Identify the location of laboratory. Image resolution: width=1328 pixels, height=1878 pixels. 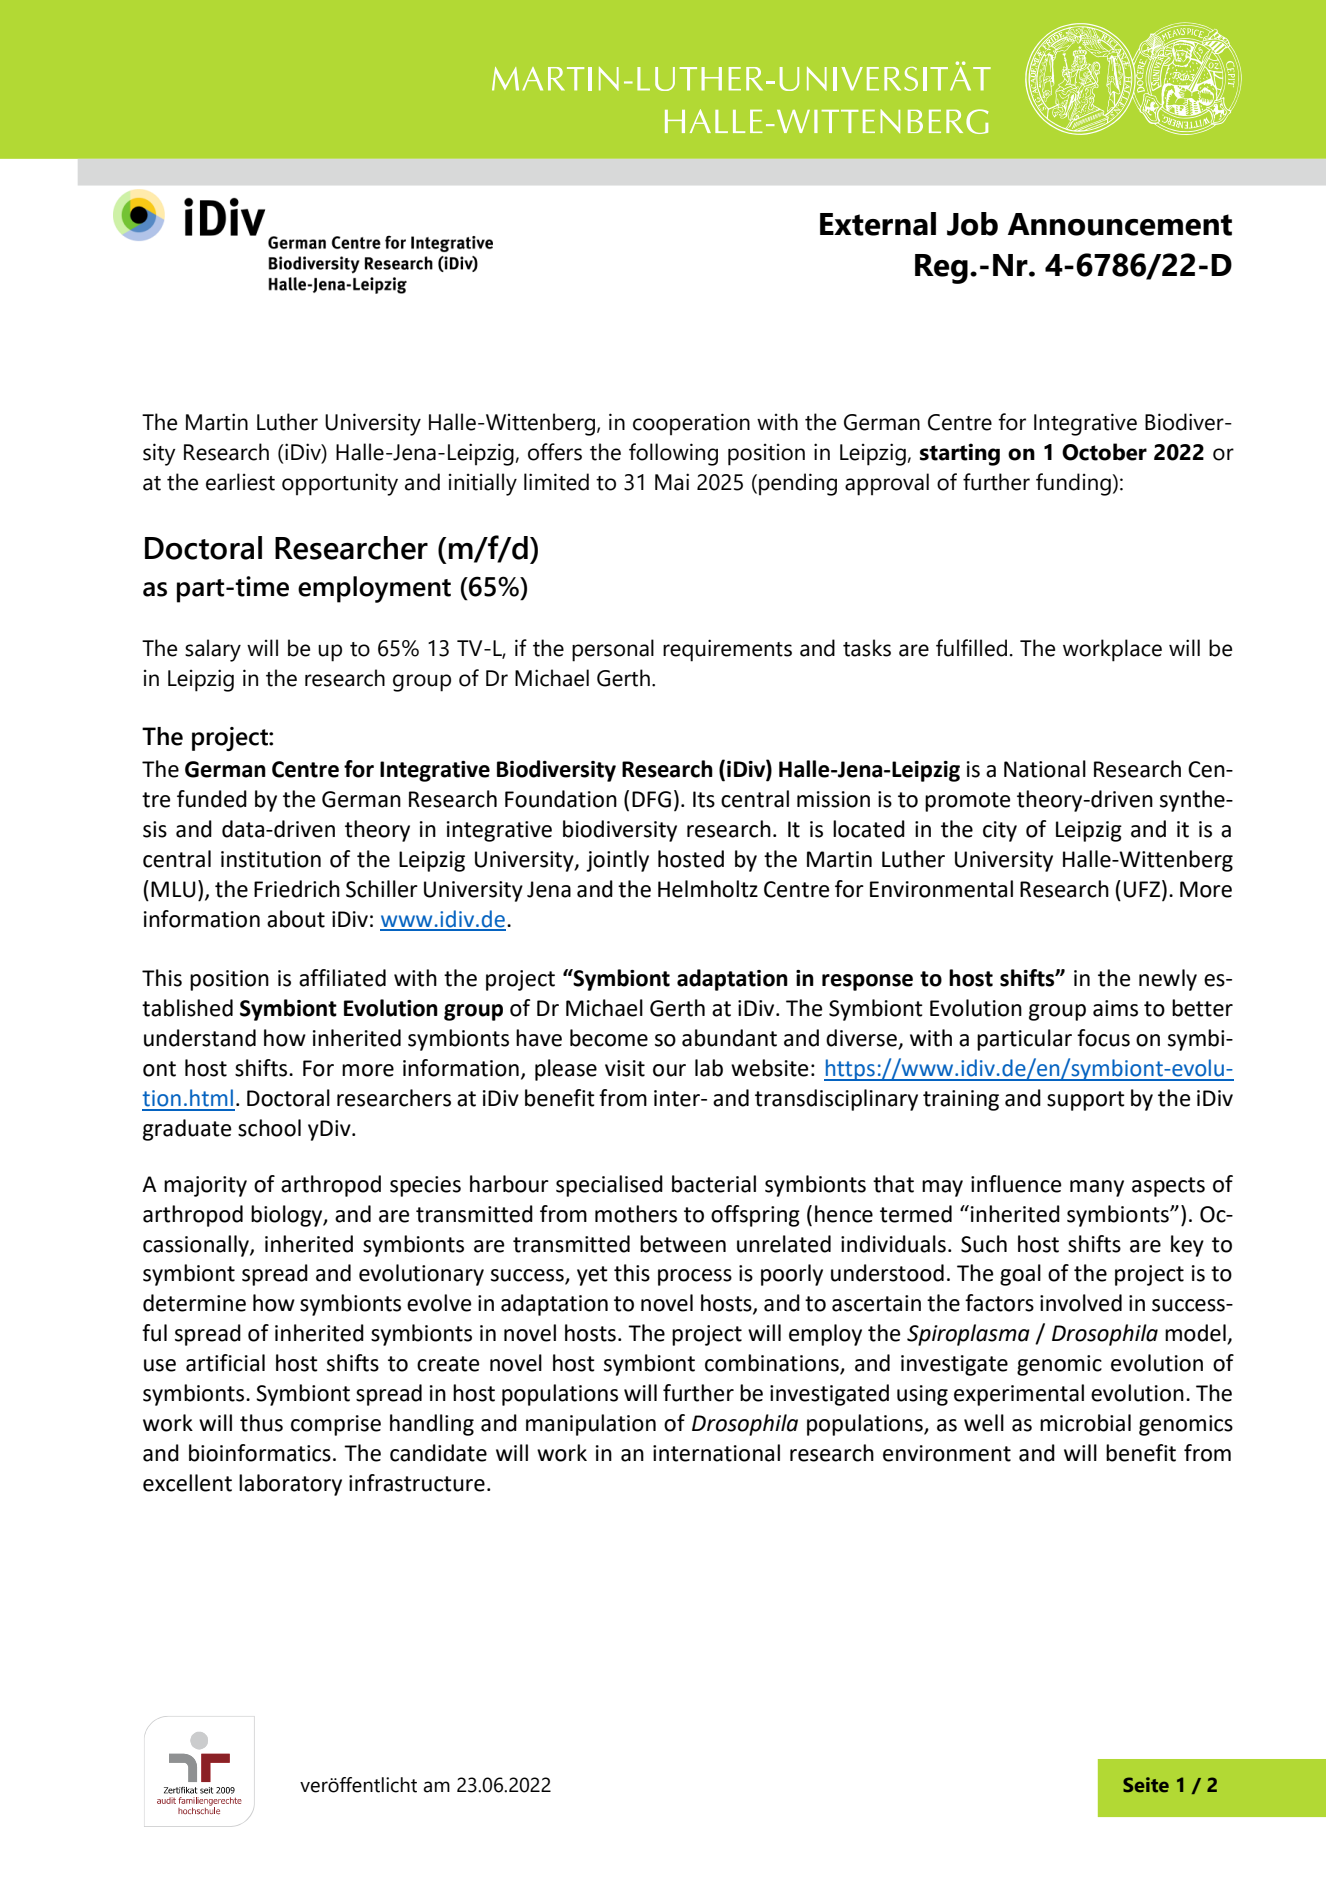
(290, 1485).
